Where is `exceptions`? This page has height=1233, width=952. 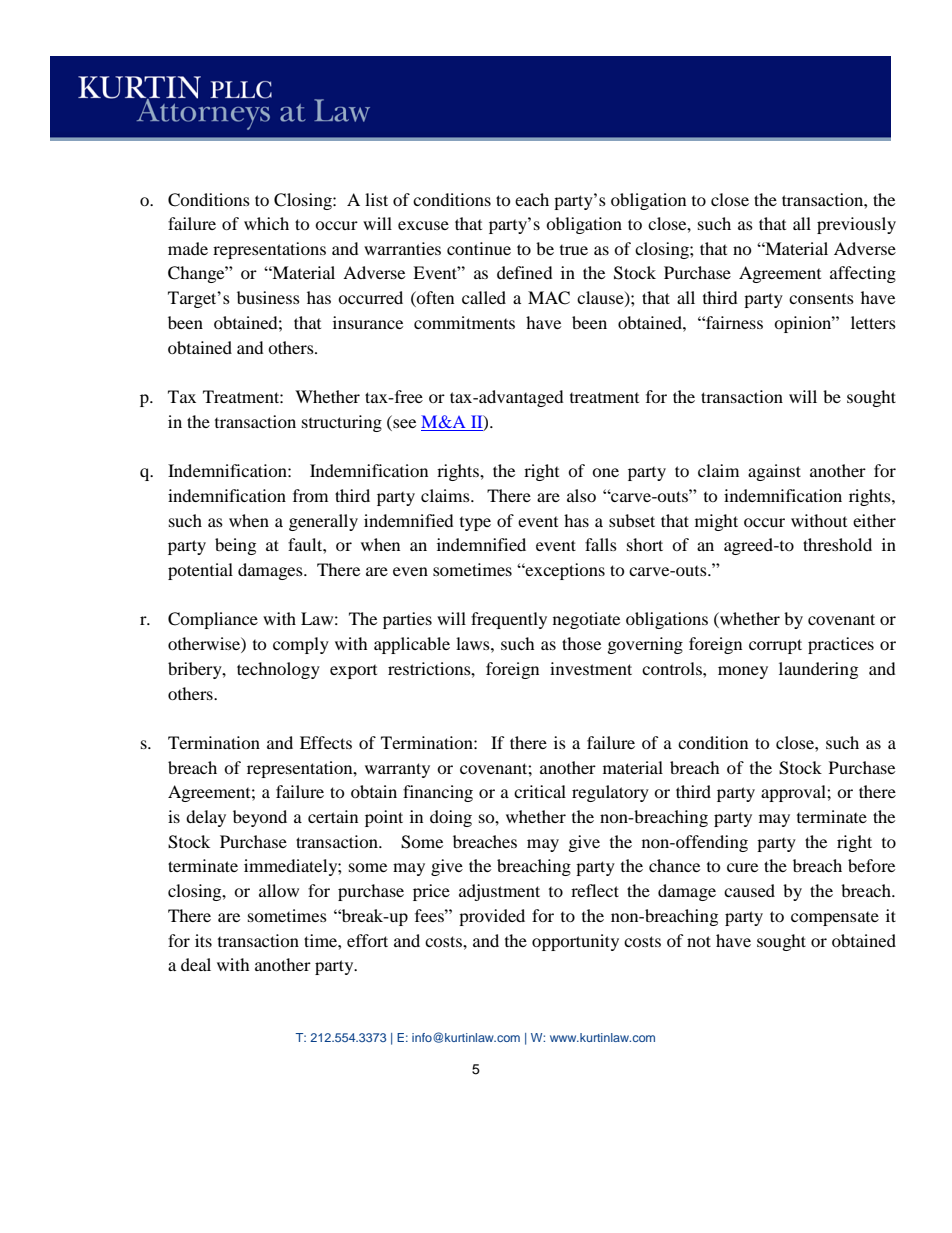
exceptions is located at coordinates (564, 571).
